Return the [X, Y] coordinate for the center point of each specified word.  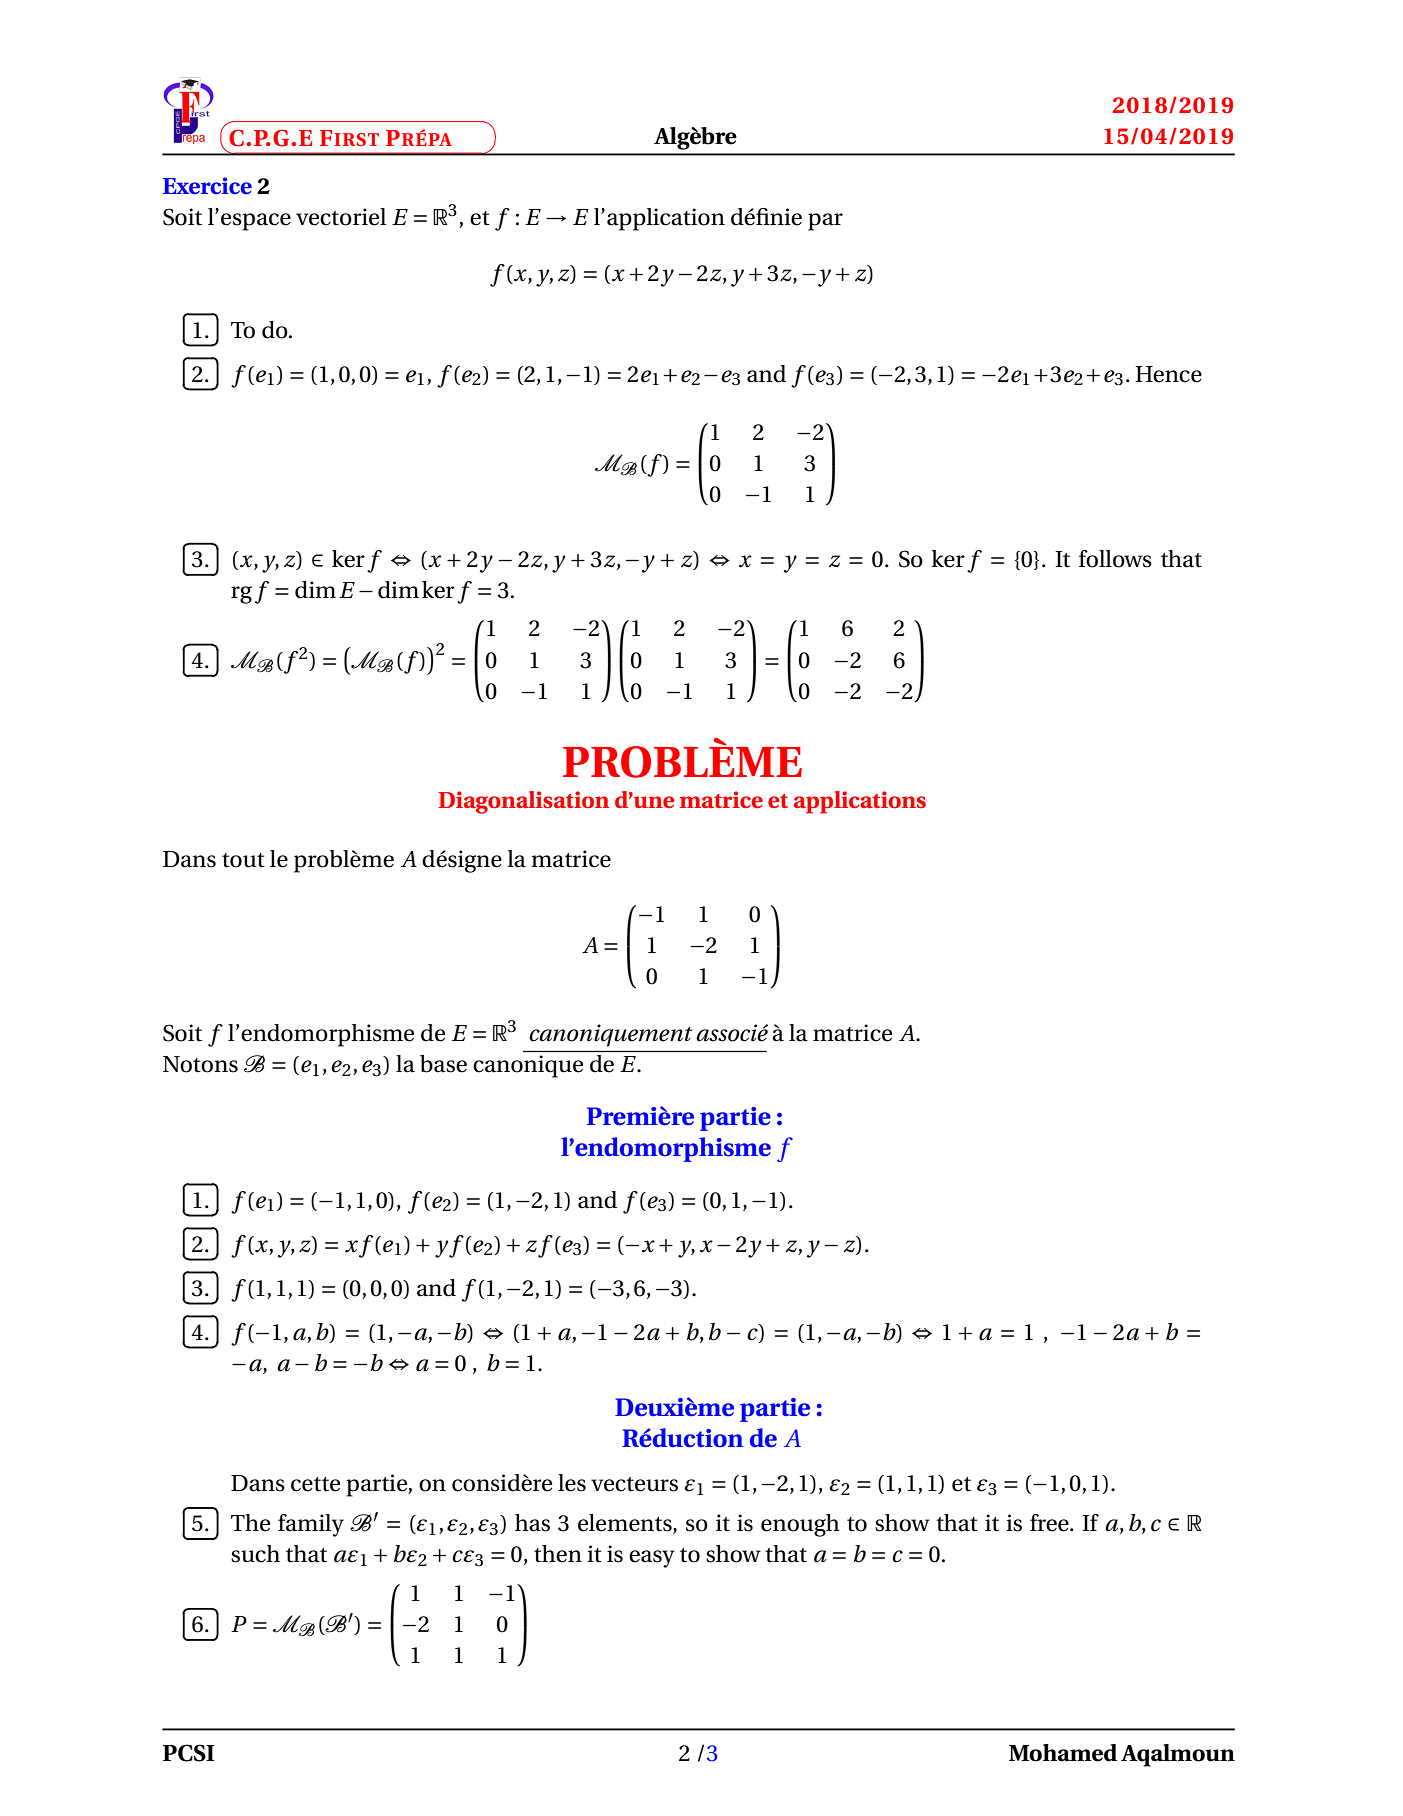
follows [1115, 559]
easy [652, 1559]
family [311, 1525]
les [572, 1483]
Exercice [207, 186]
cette [315, 1484]
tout [243, 860]
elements [626, 1524]
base [443, 1064]
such [255, 1554]
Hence [1168, 374]
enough [800, 1525]
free [1050, 1523]
